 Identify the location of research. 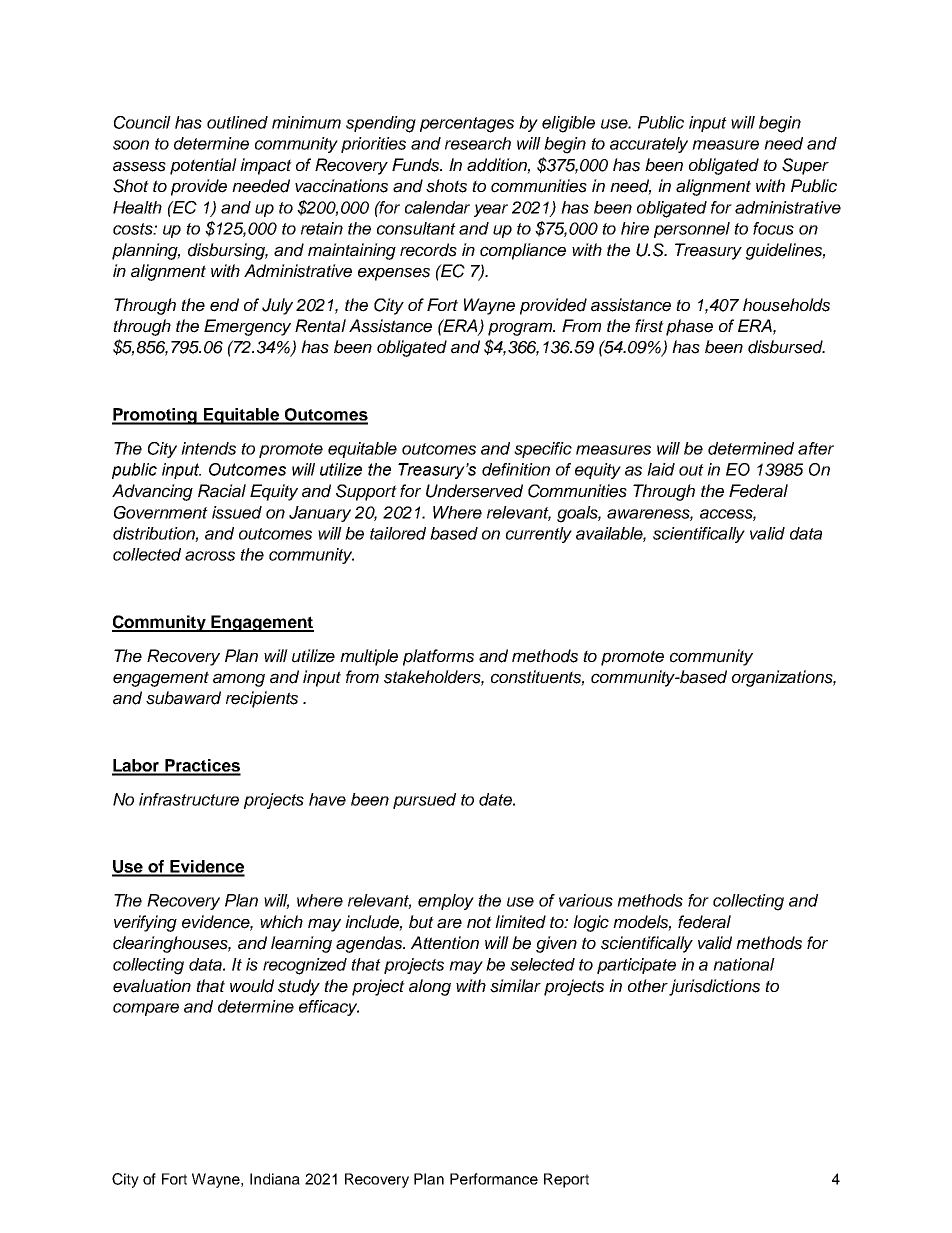
(478, 143).
